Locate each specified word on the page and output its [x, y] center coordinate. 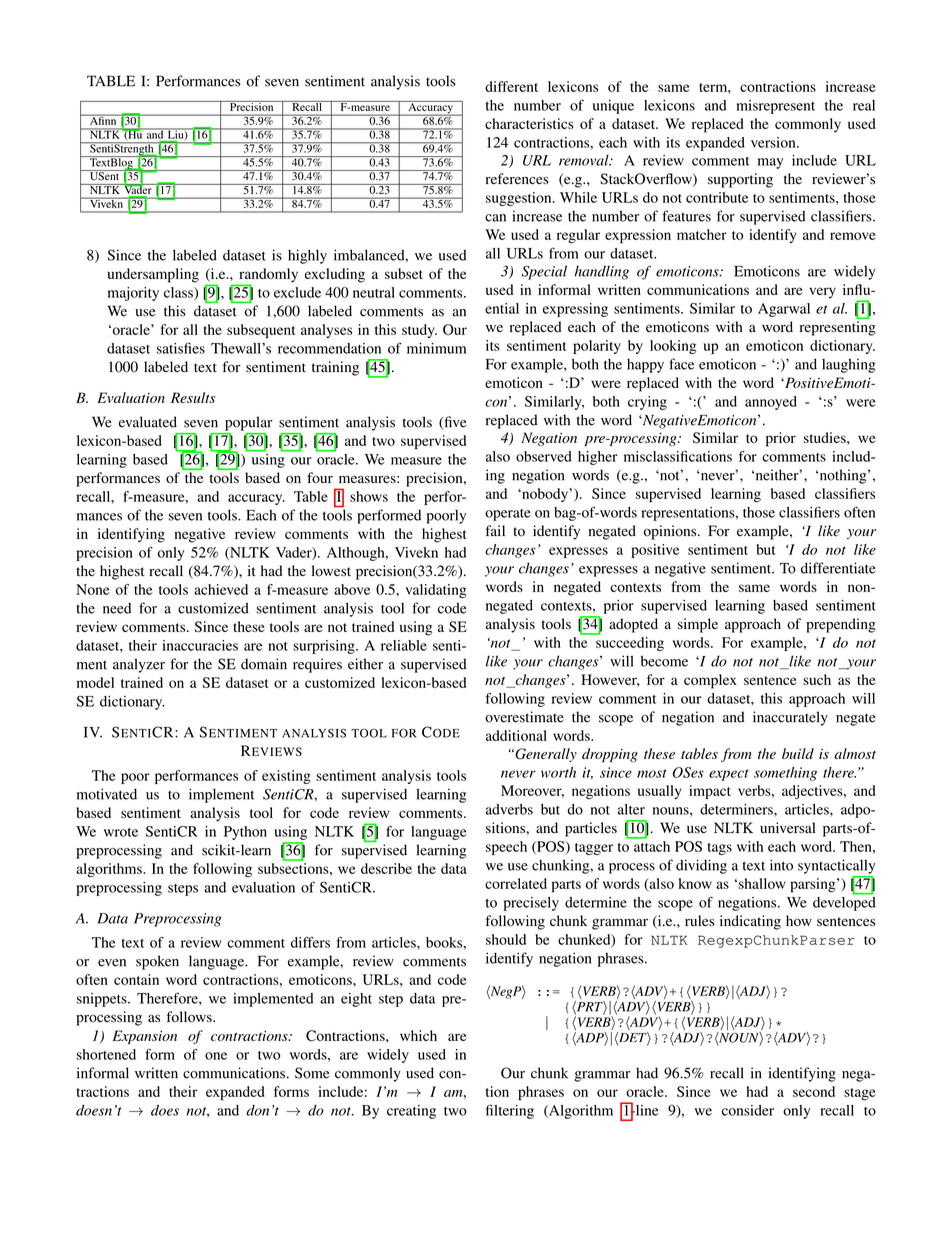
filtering [510, 1111]
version [774, 142]
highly [307, 256]
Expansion [145, 1037]
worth [558, 772]
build [798, 753]
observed [544, 456]
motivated [107, 794]
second [814, 1091]
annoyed [771, 403]
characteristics [529, 123]
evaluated [148, 422]
